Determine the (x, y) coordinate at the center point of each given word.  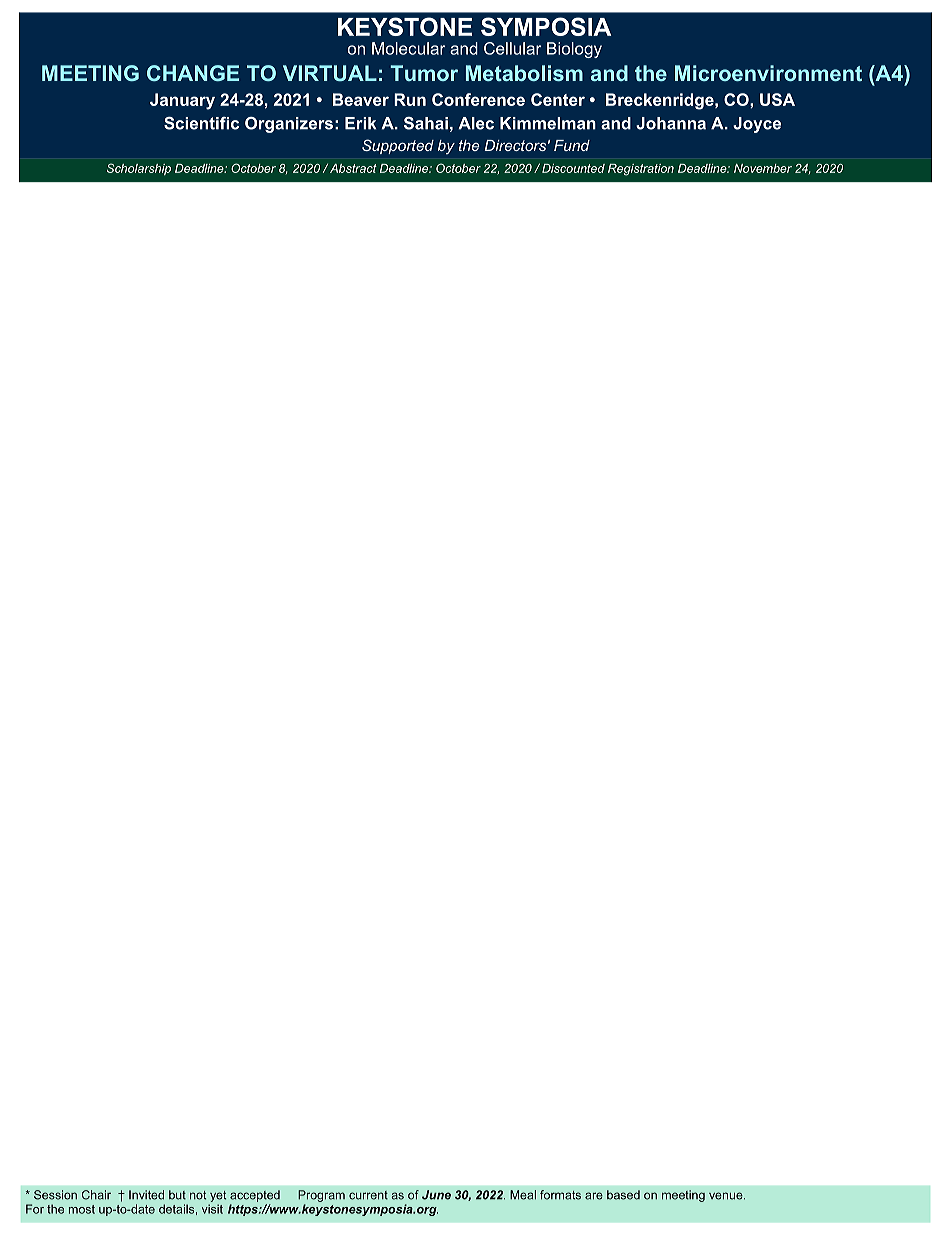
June (436, 1195)
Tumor (424, 73)
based (623, 1195)
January (182, 101)
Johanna (671, 123)
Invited (146, 1195)
